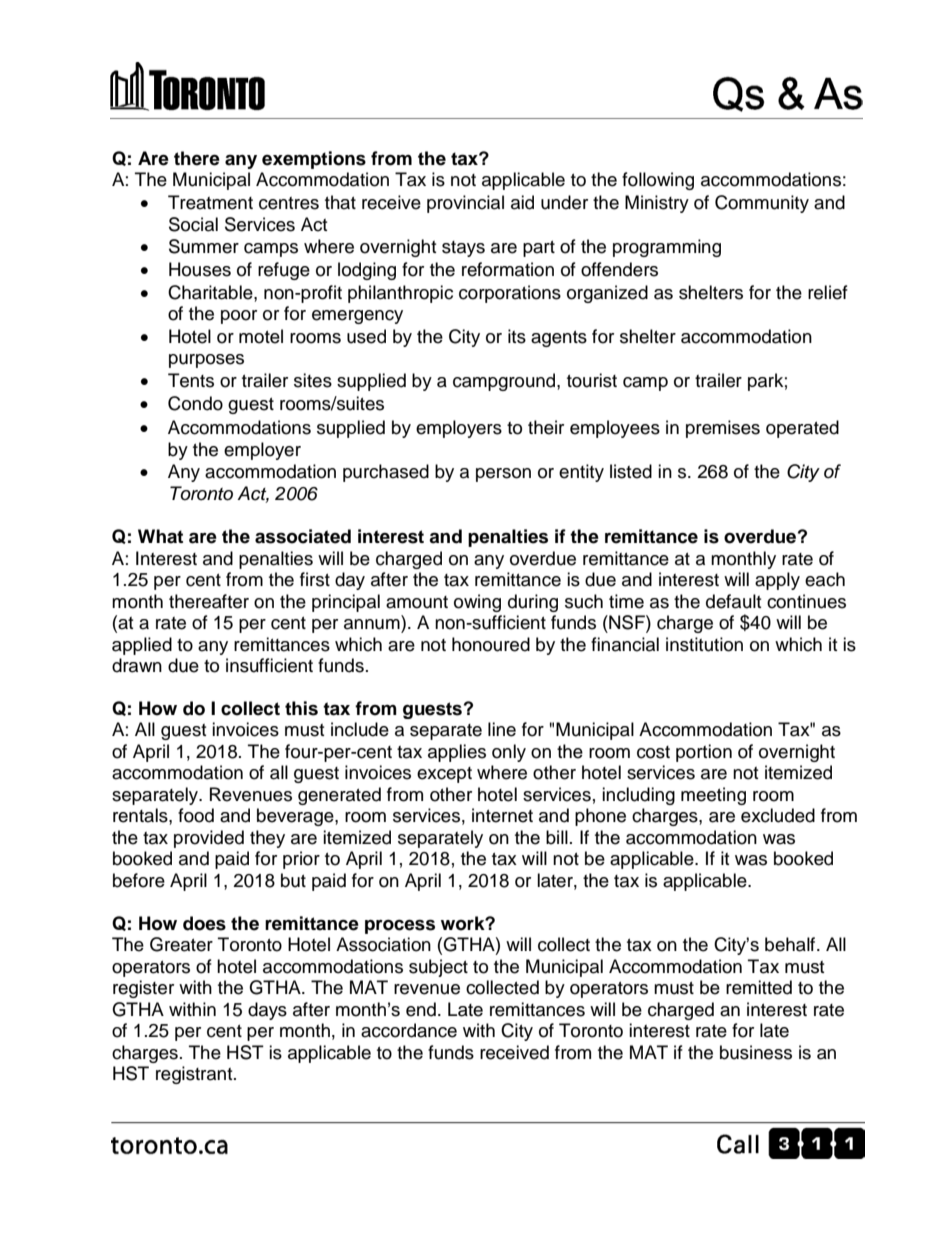 This screenshot has width=952, height=1233. What do you see at coordinates (210, 202) in the screenshot?
I see `Treatment` at bounding box center [210, 202].
